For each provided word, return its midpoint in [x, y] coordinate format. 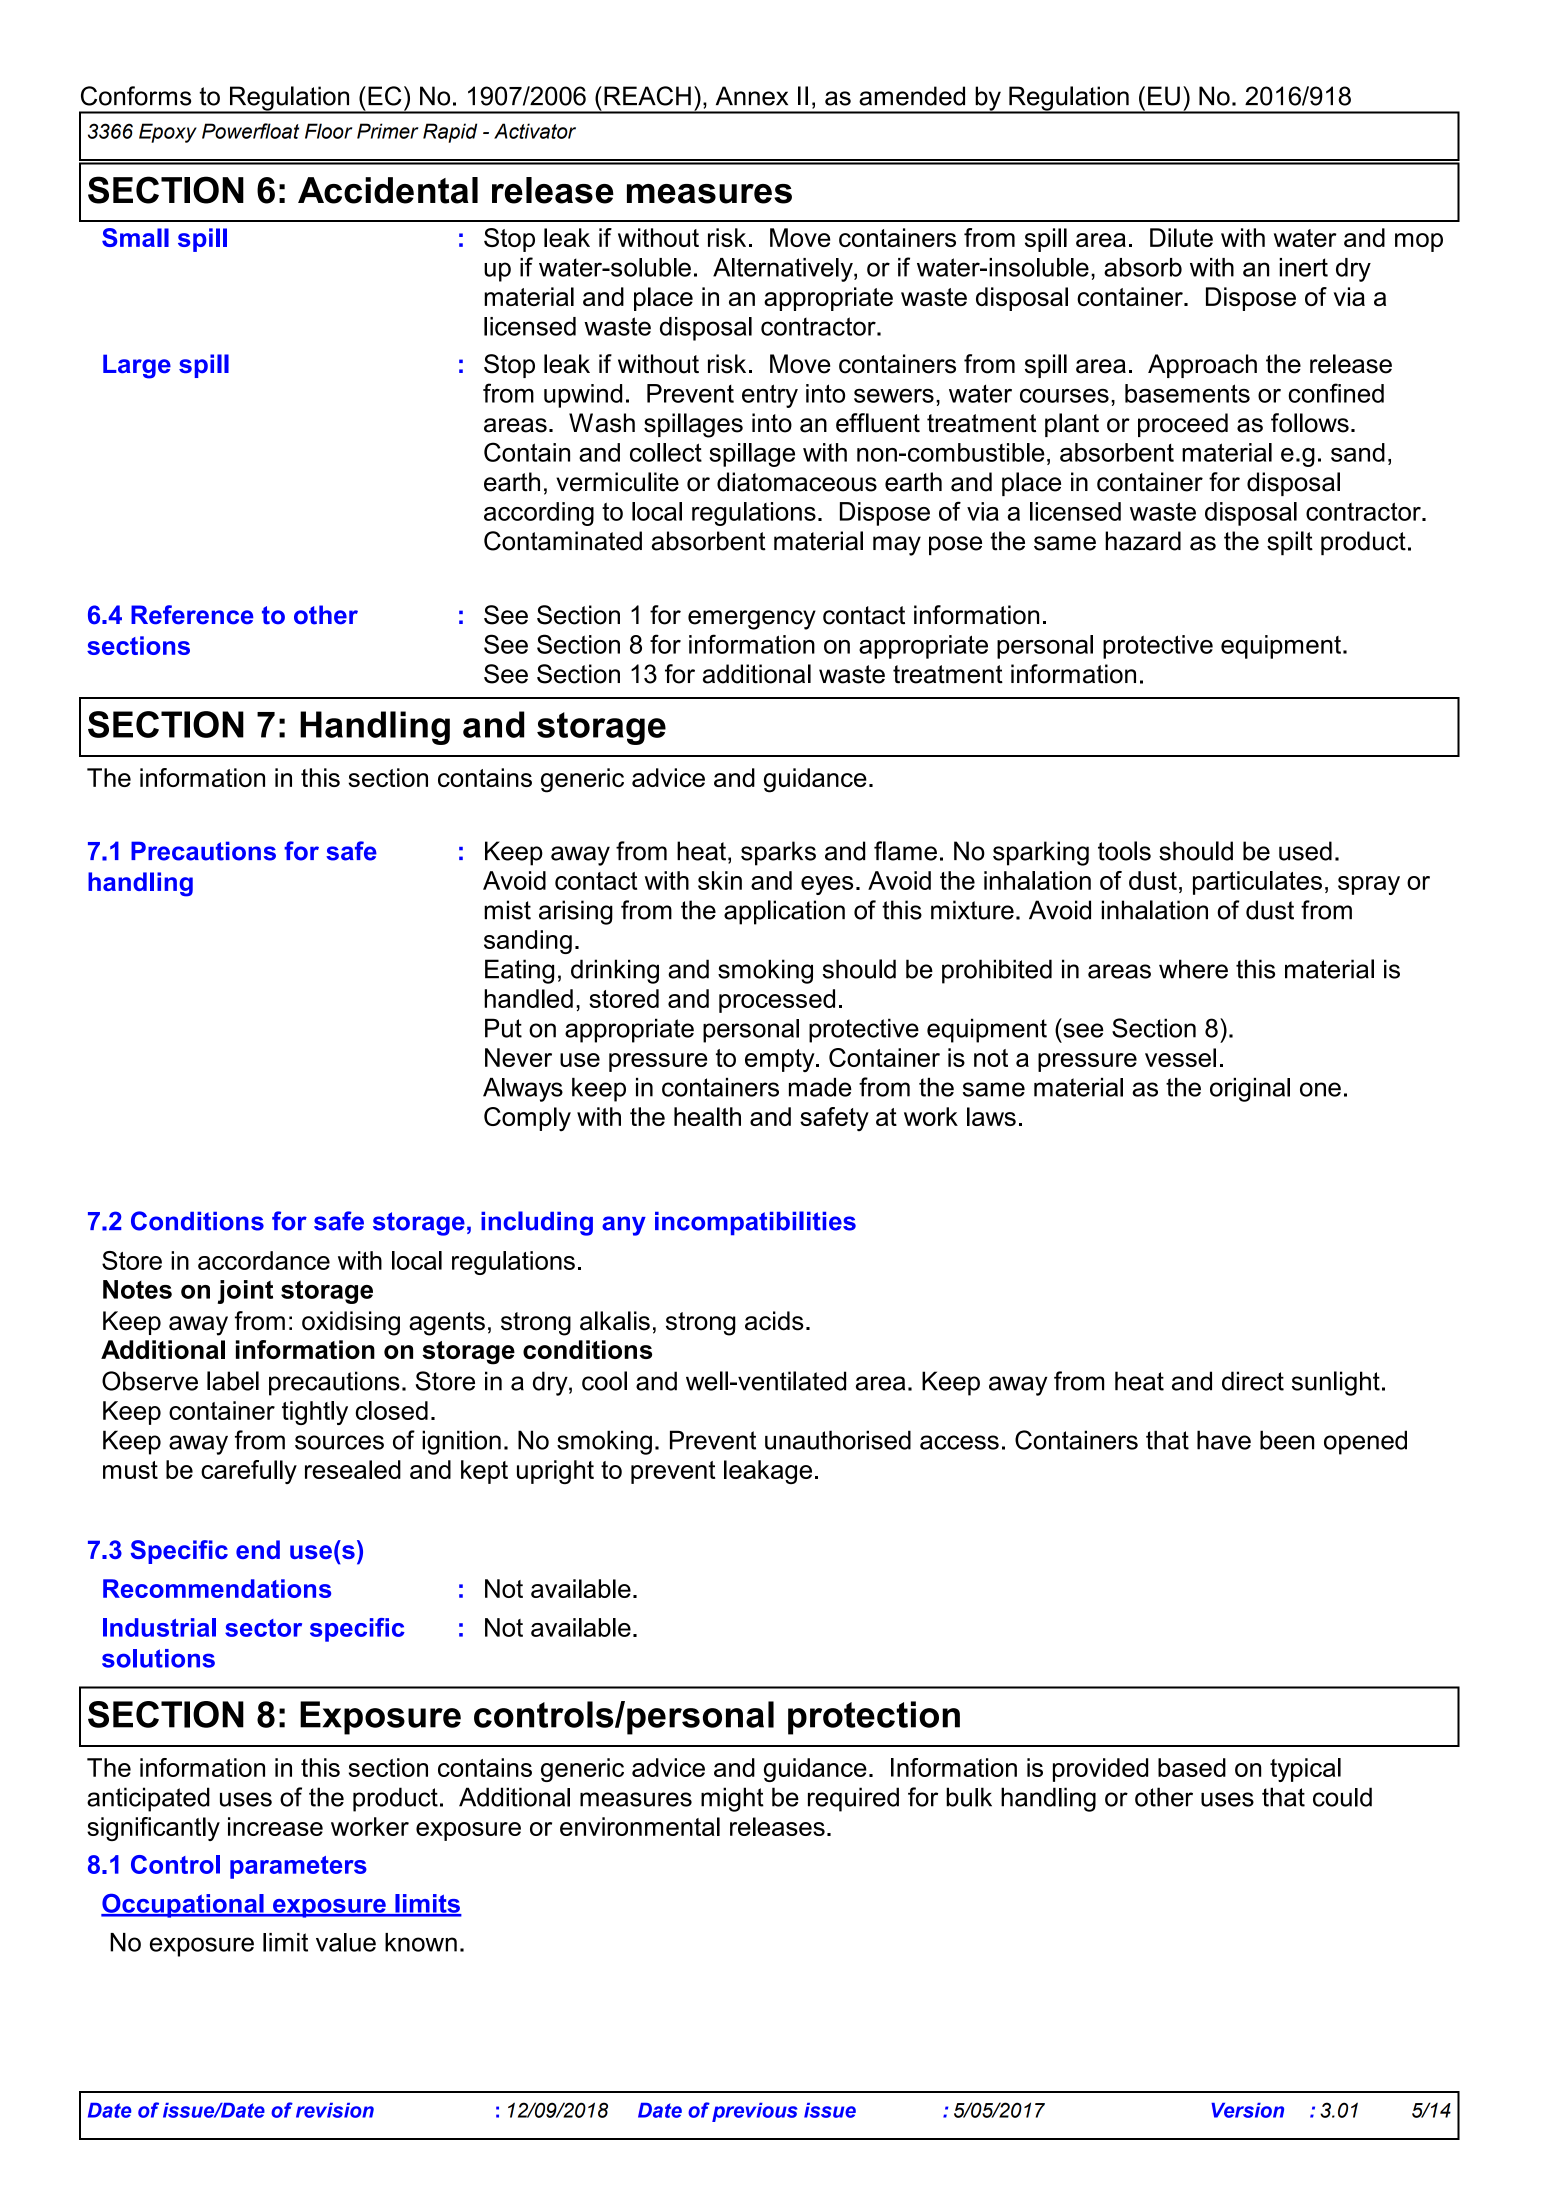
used [1305, 851]
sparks [778, 853]
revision [335, 2110]
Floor [328, 131]
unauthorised [838, 1440]
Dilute [1181, 237]
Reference [192, 615]
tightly [315, 1413]
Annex [752, 96]
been [1287, 1440]
